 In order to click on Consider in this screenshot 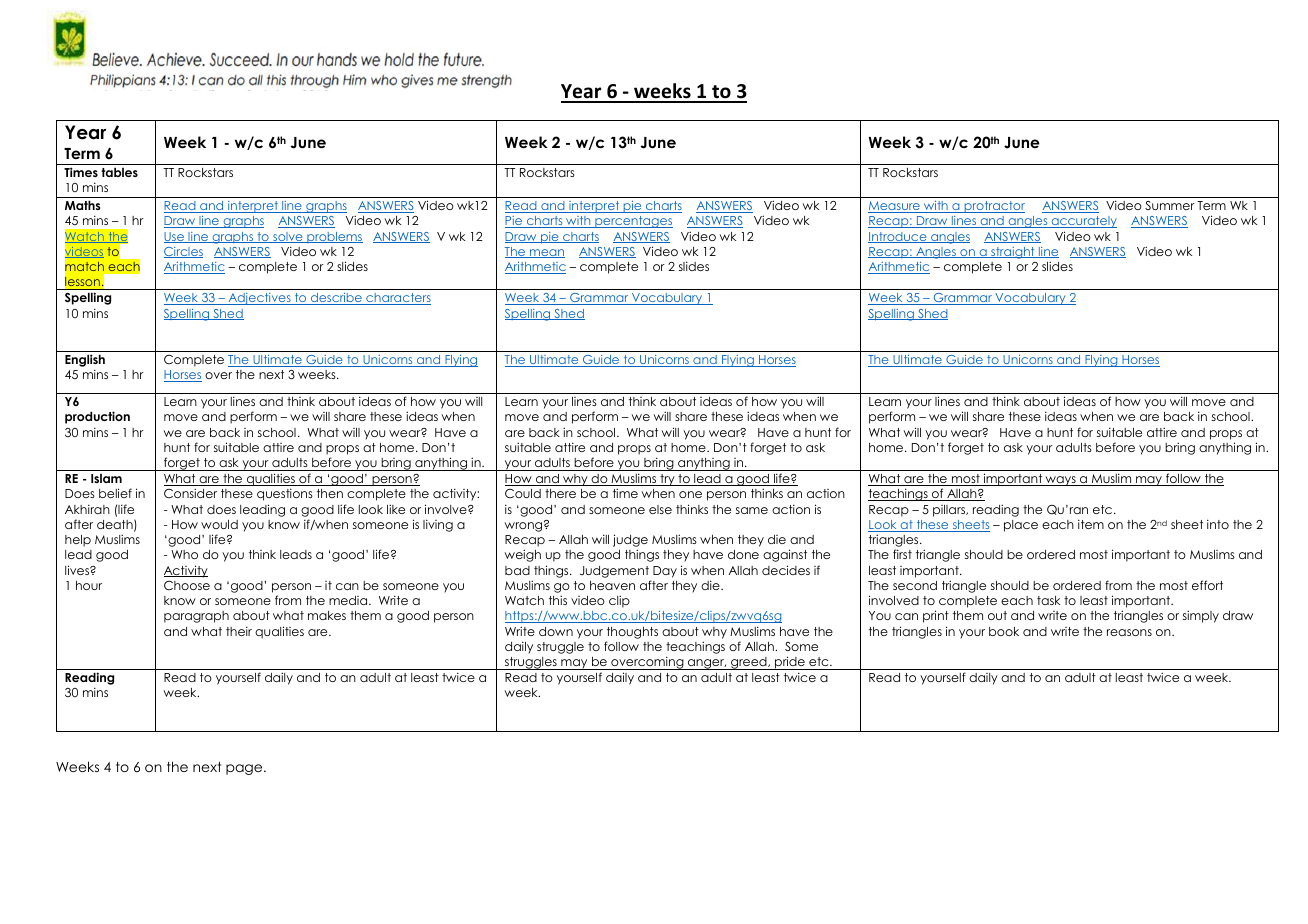, I will do `click(190, 493)`.
